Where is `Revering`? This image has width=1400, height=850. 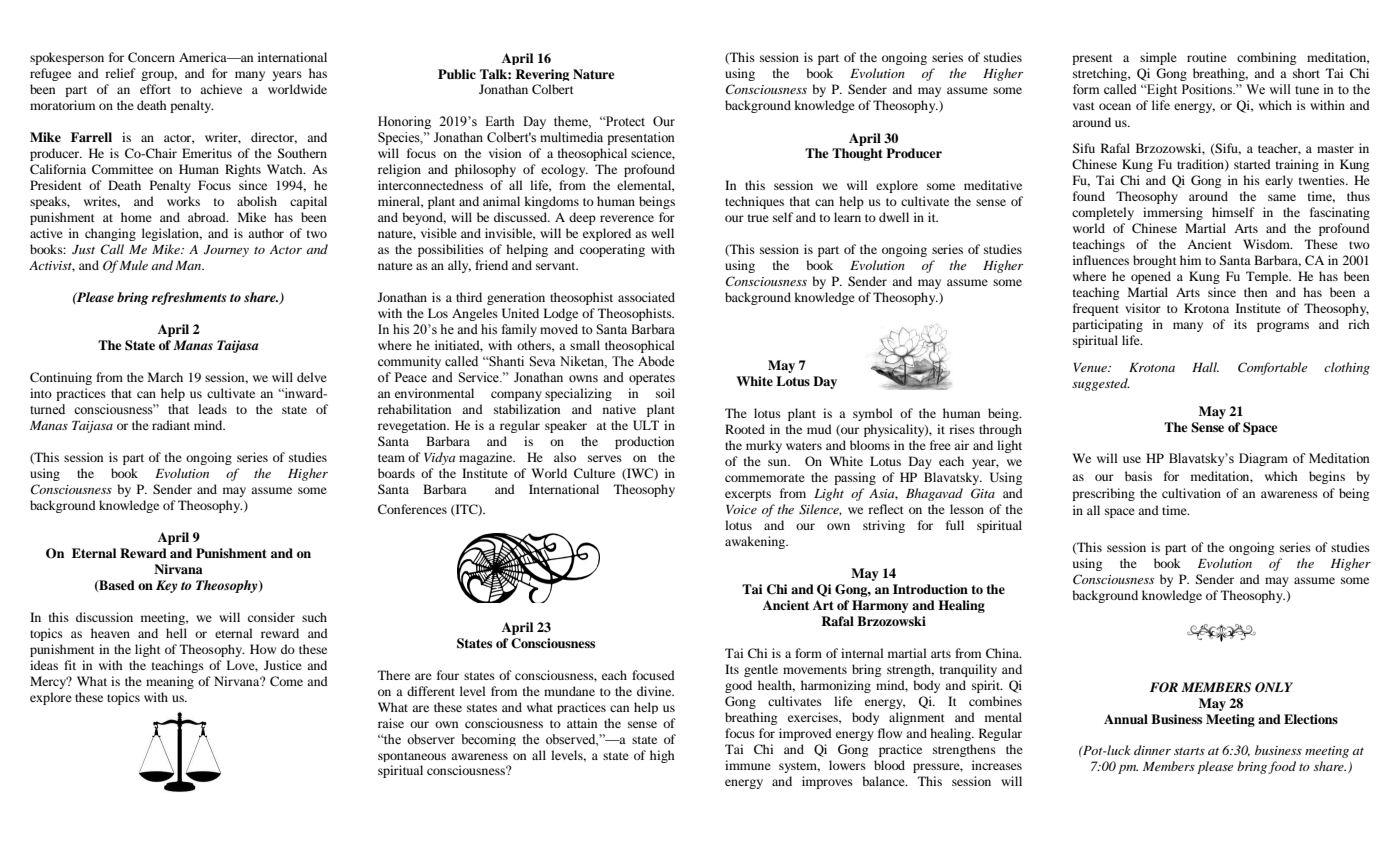 Revering is located at coordinates (542, 75).
